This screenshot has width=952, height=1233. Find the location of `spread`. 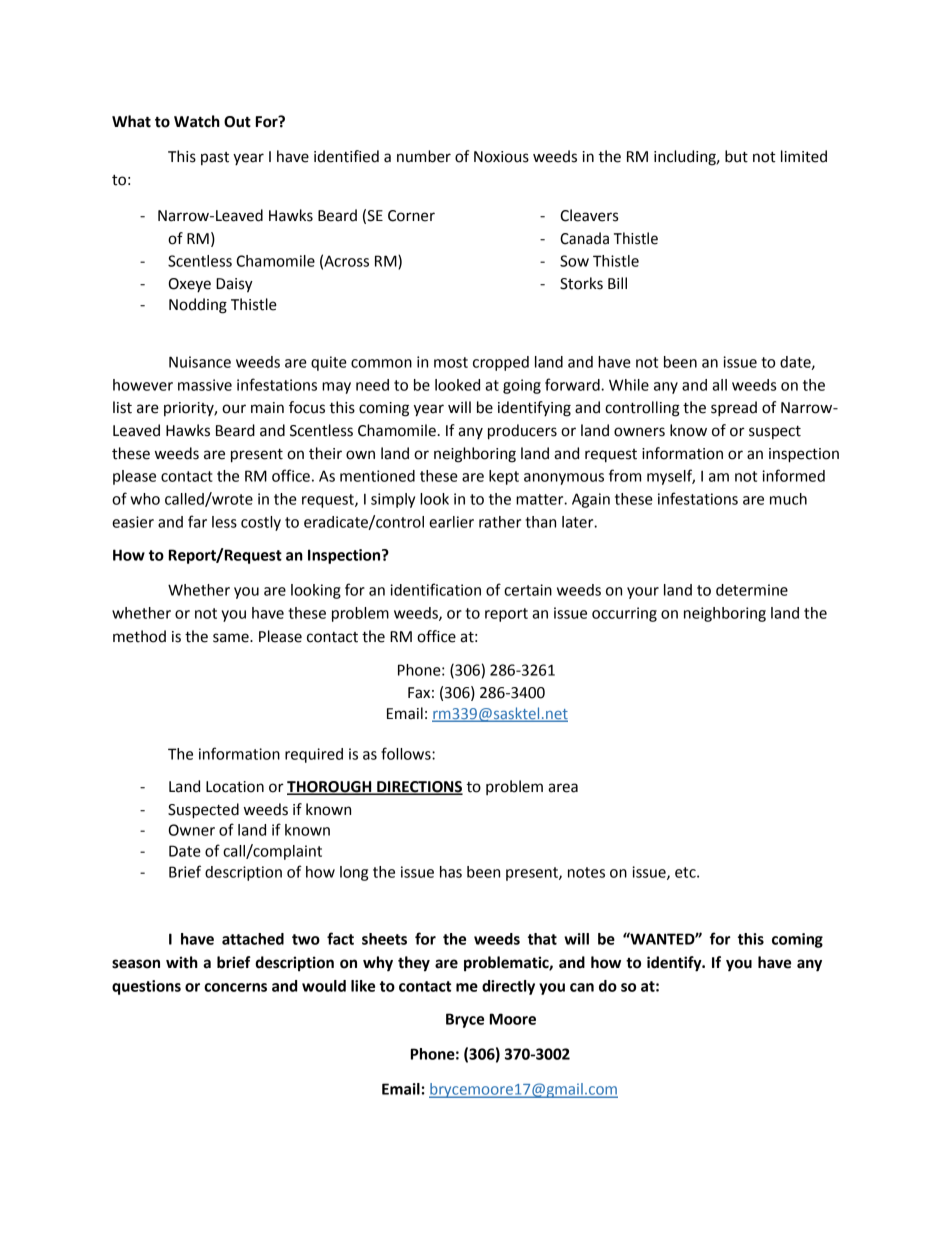

spread is located at coordinates (734, 409).
